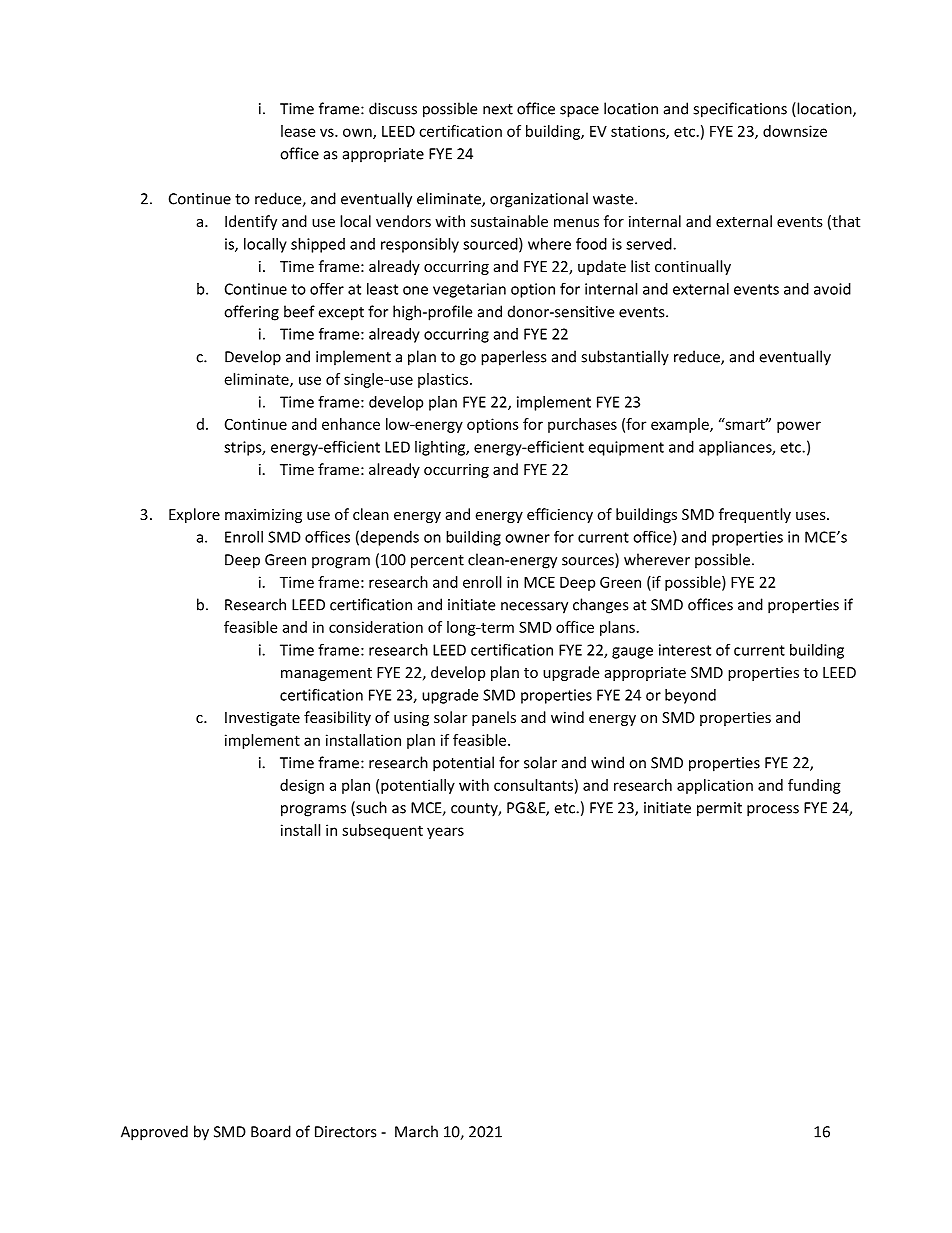 The image size is (952, 1233). I want to click on specifications, so click(740, 110).
